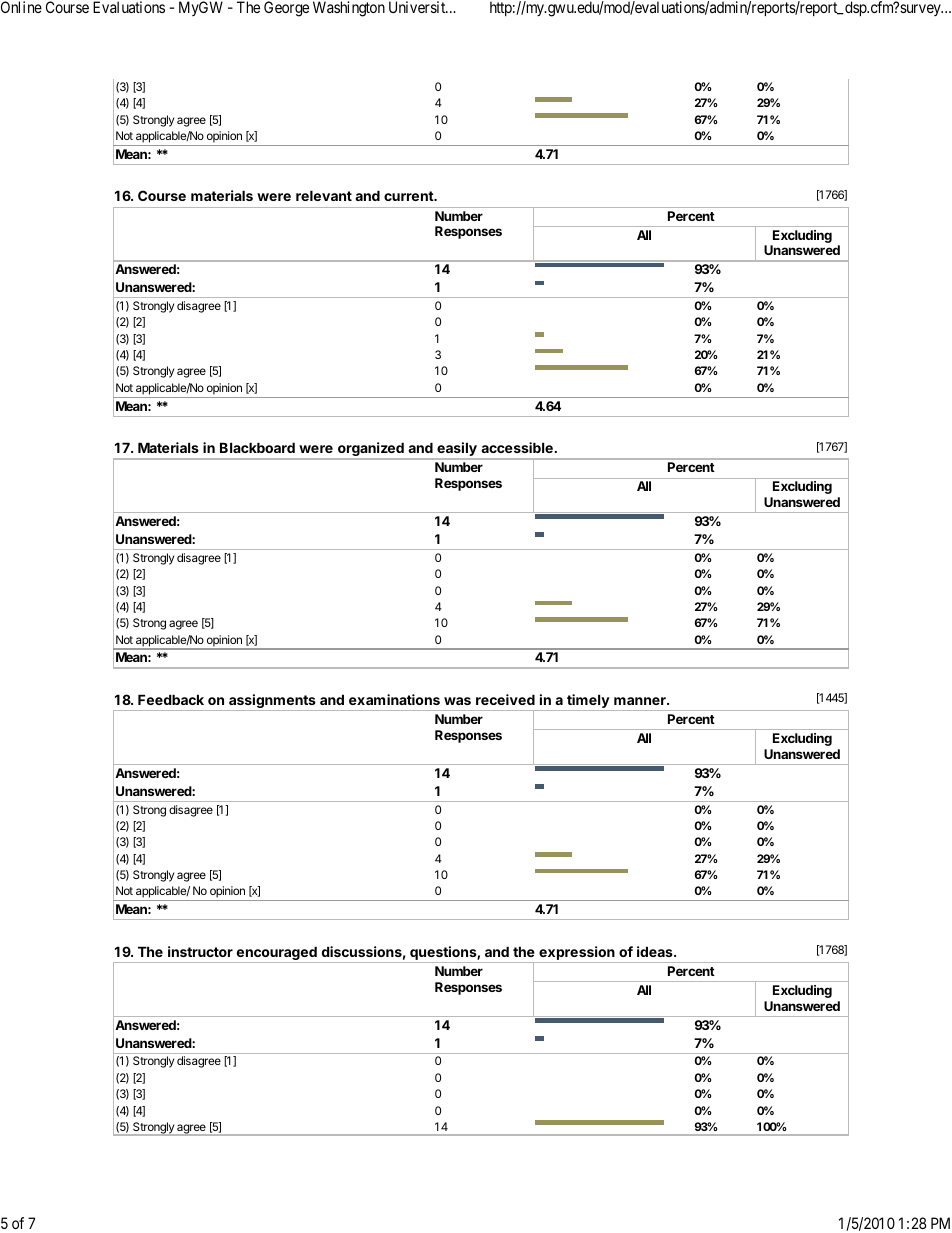 The image size is (952, 1233). Describe the element at coordinates (21, 7) in the image. I see `Online` at that location.
